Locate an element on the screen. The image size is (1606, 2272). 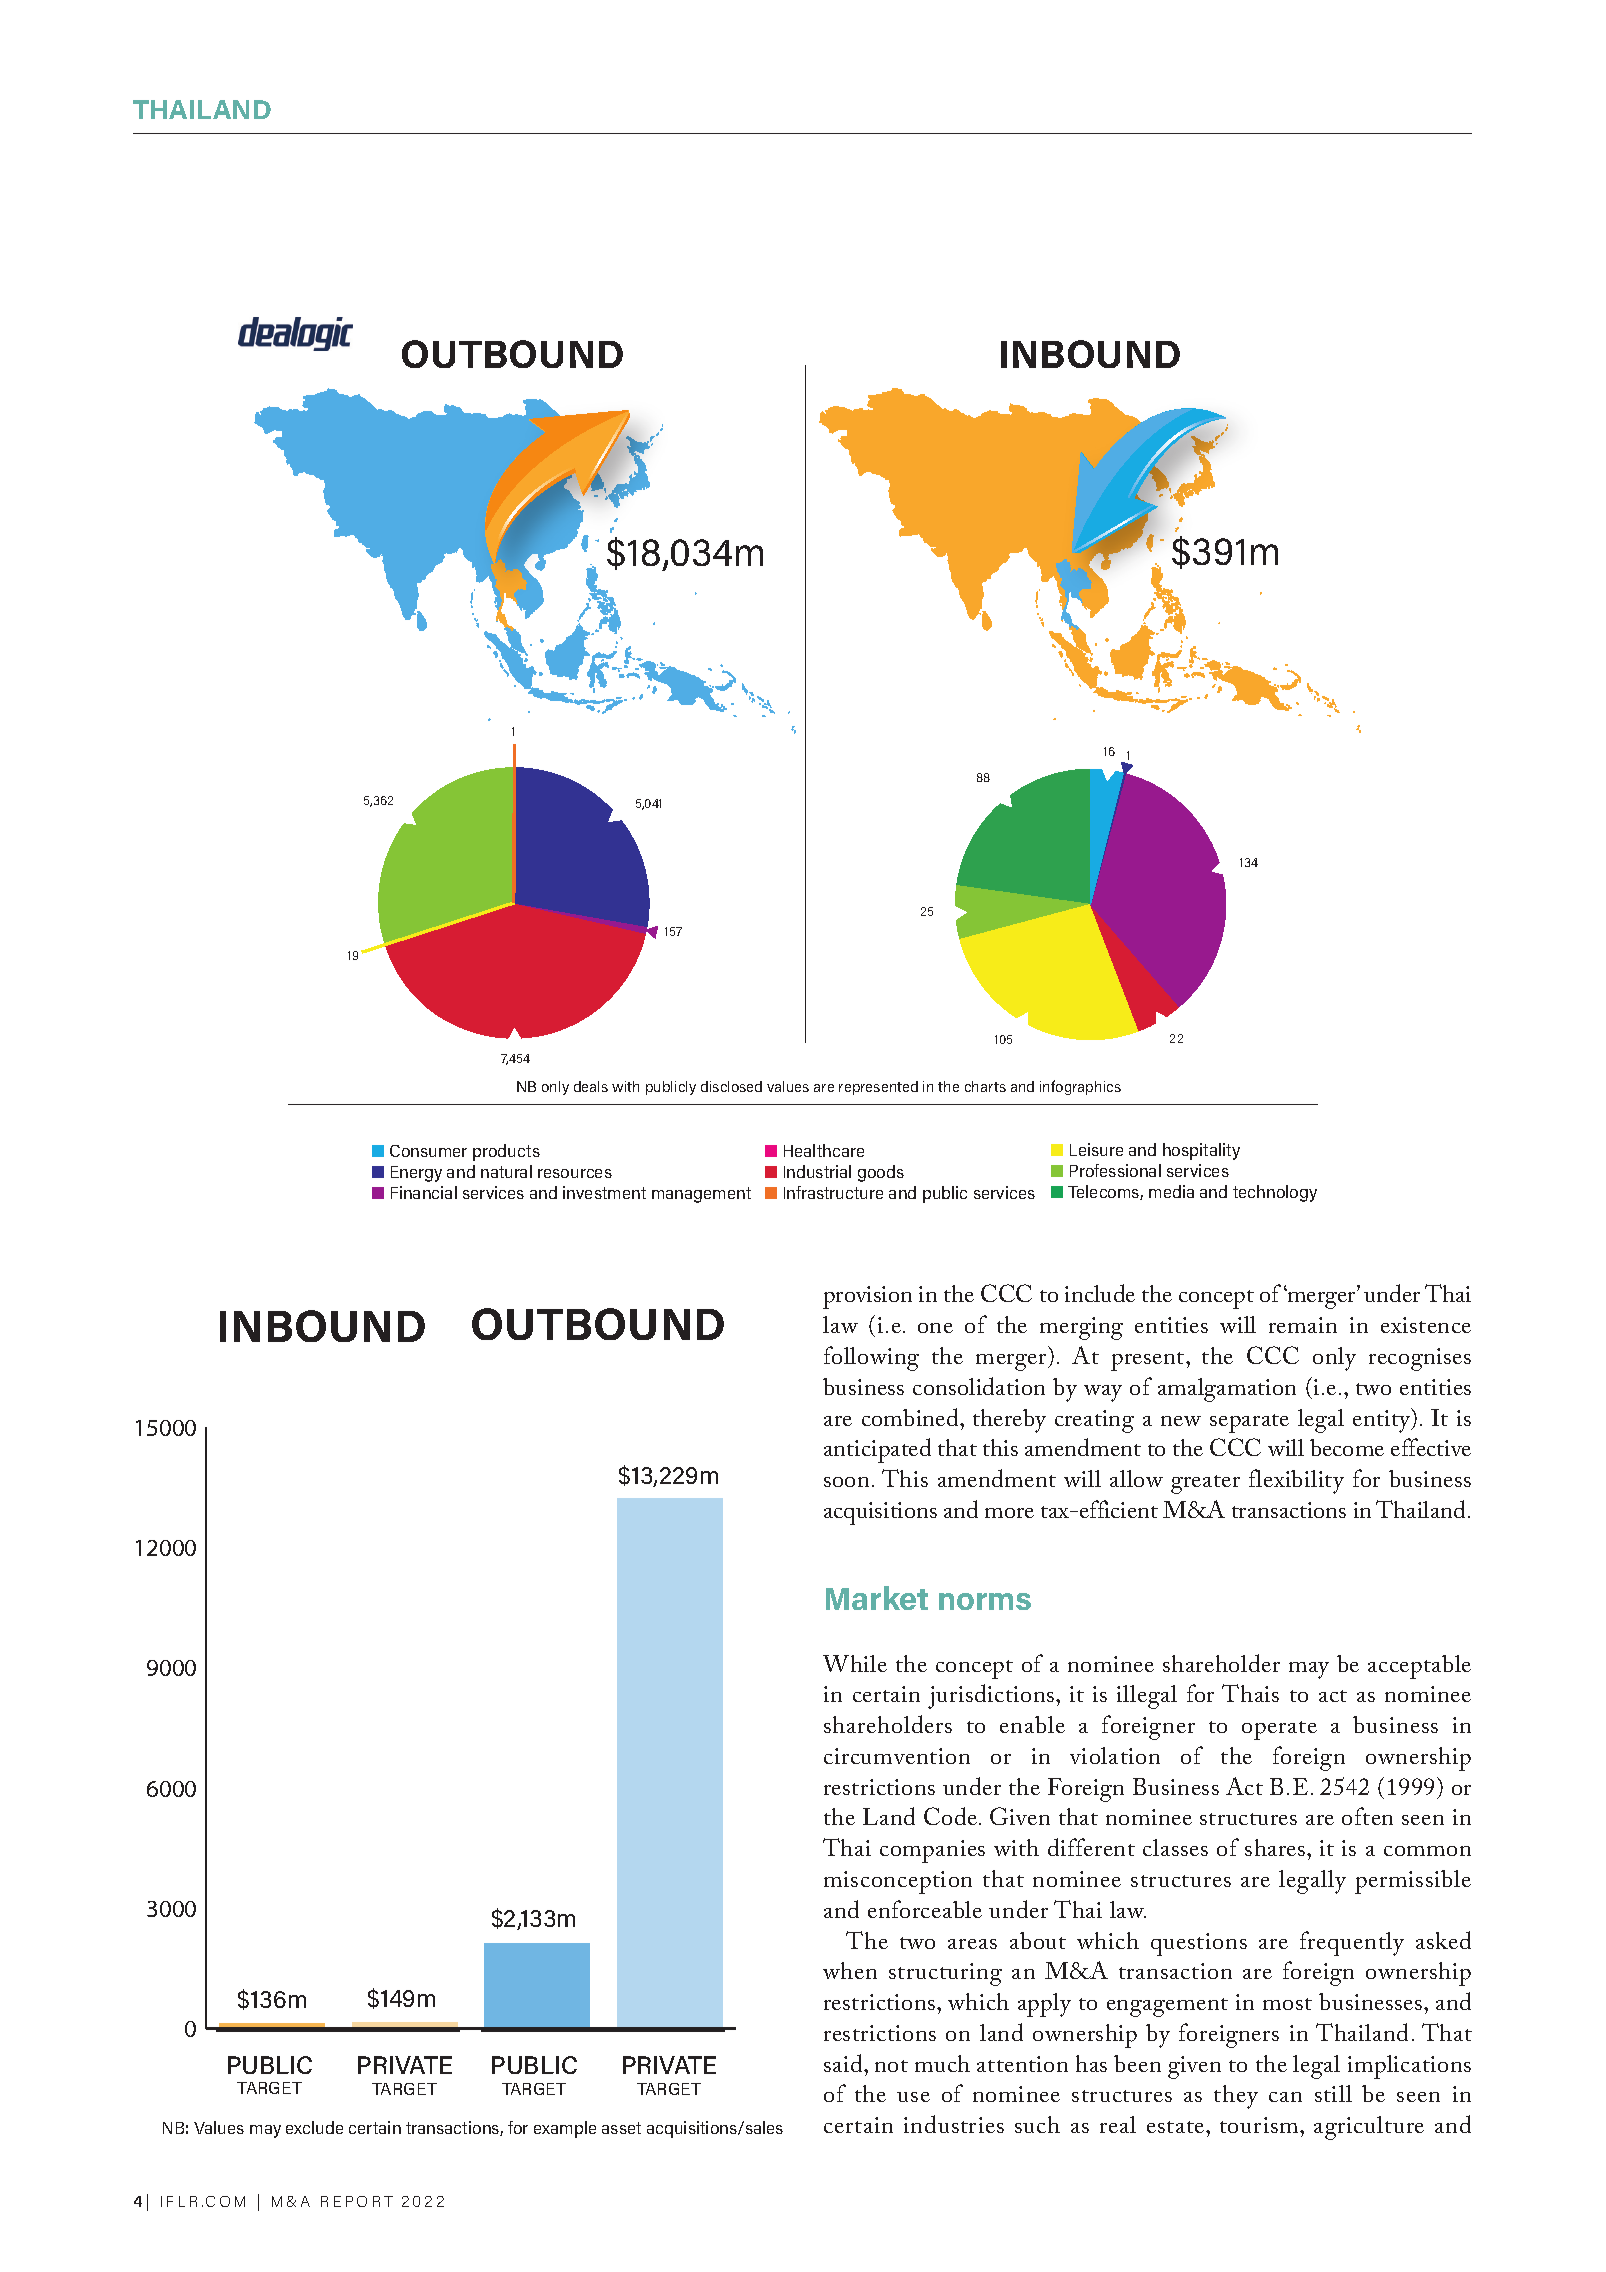
hospitality is located at coordinates (1201, 1151).
